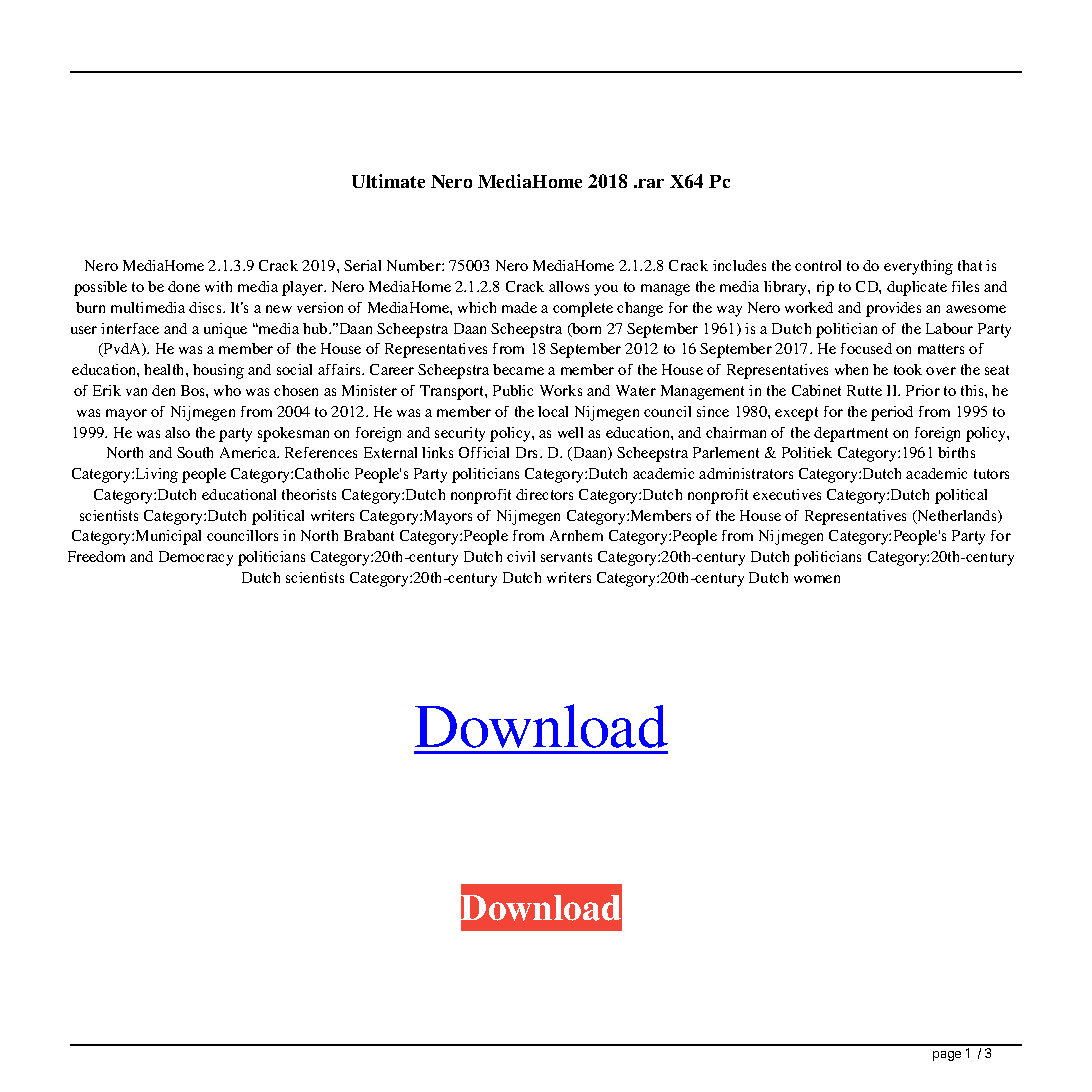 The height and width of the screenshot is (1092, 1092). I want to click on everything, so click(918, 267).
